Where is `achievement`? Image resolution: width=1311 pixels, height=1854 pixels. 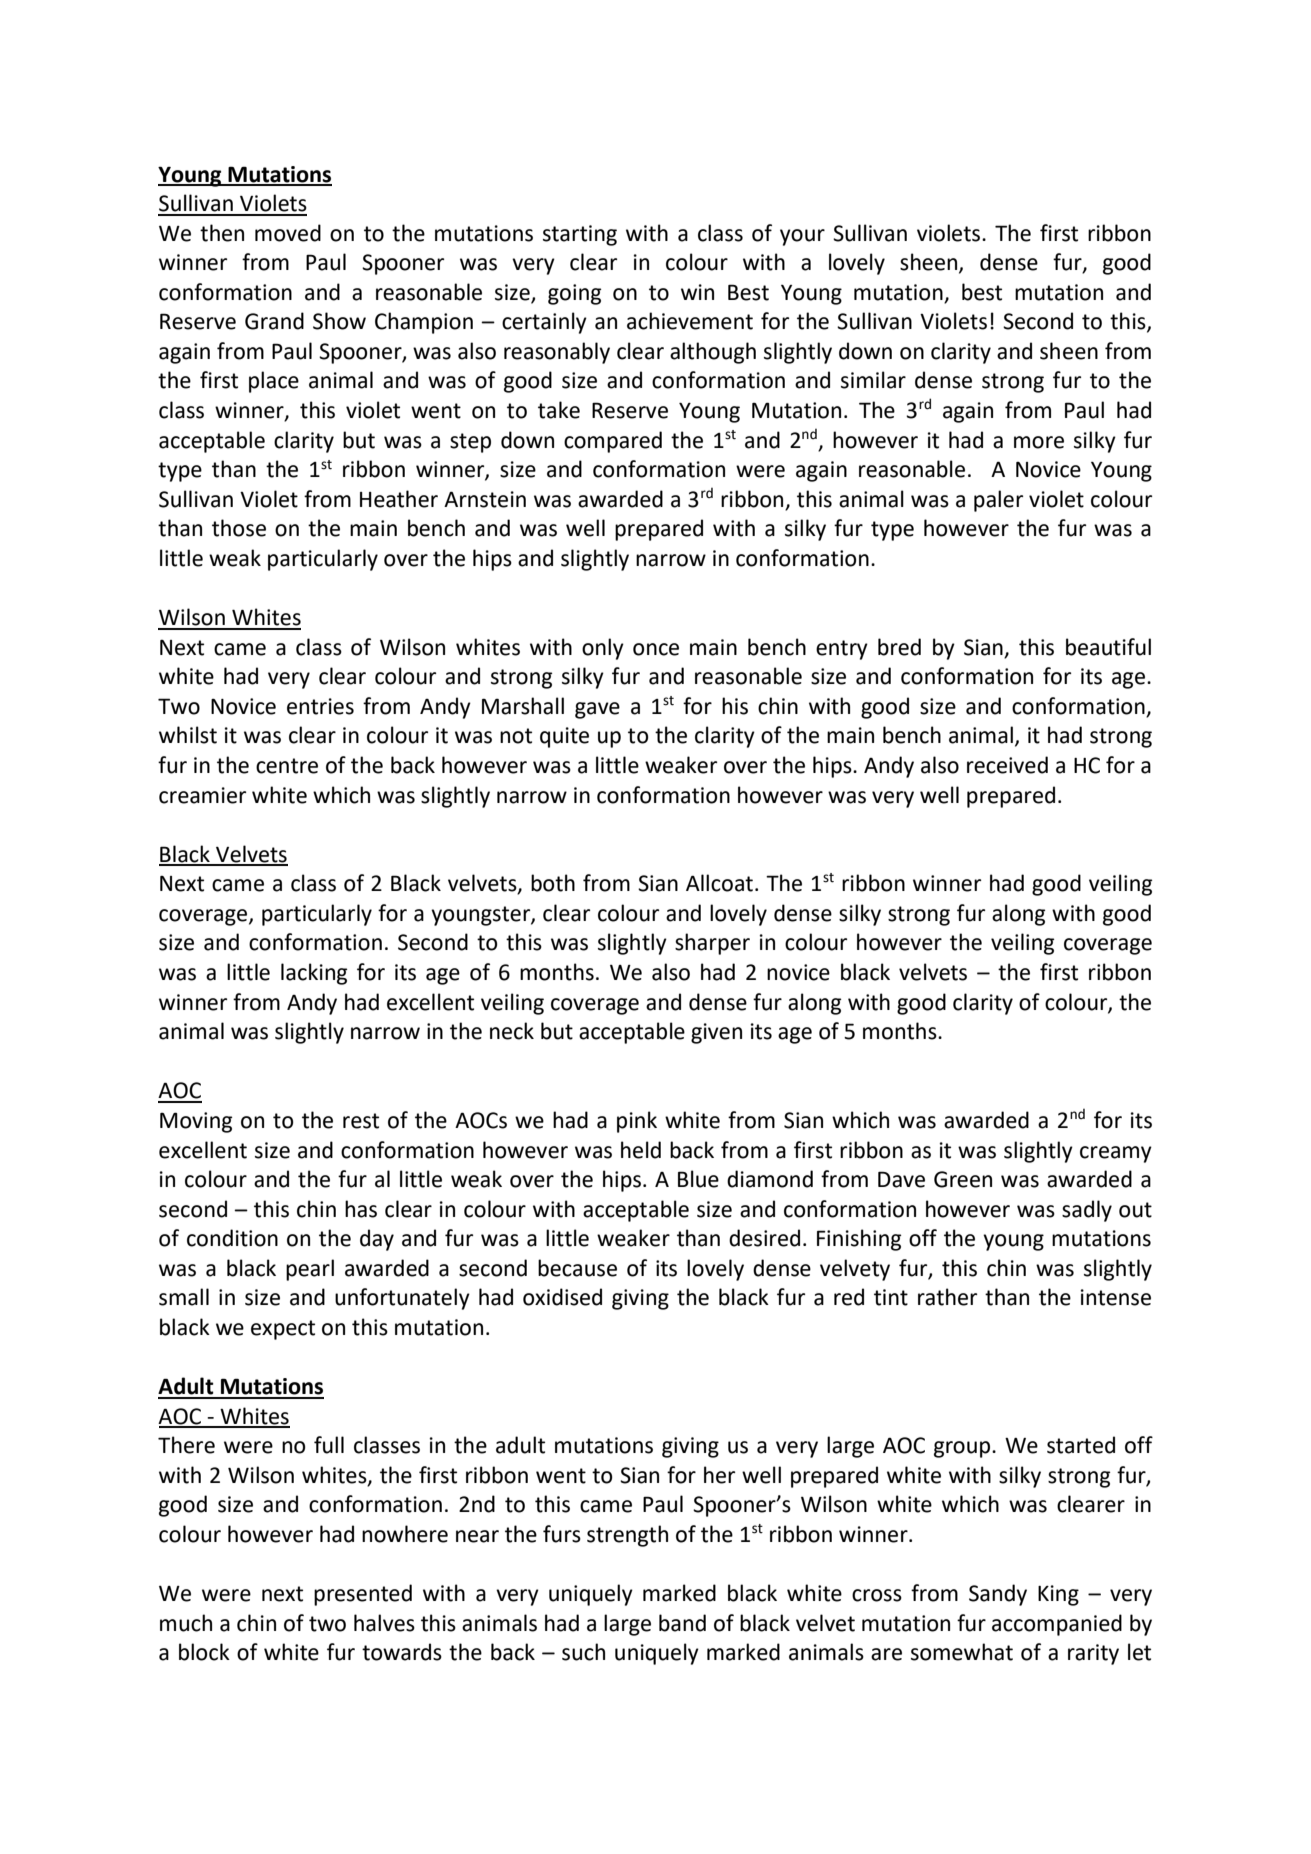 achievement is located at coordinates (690, 321).
